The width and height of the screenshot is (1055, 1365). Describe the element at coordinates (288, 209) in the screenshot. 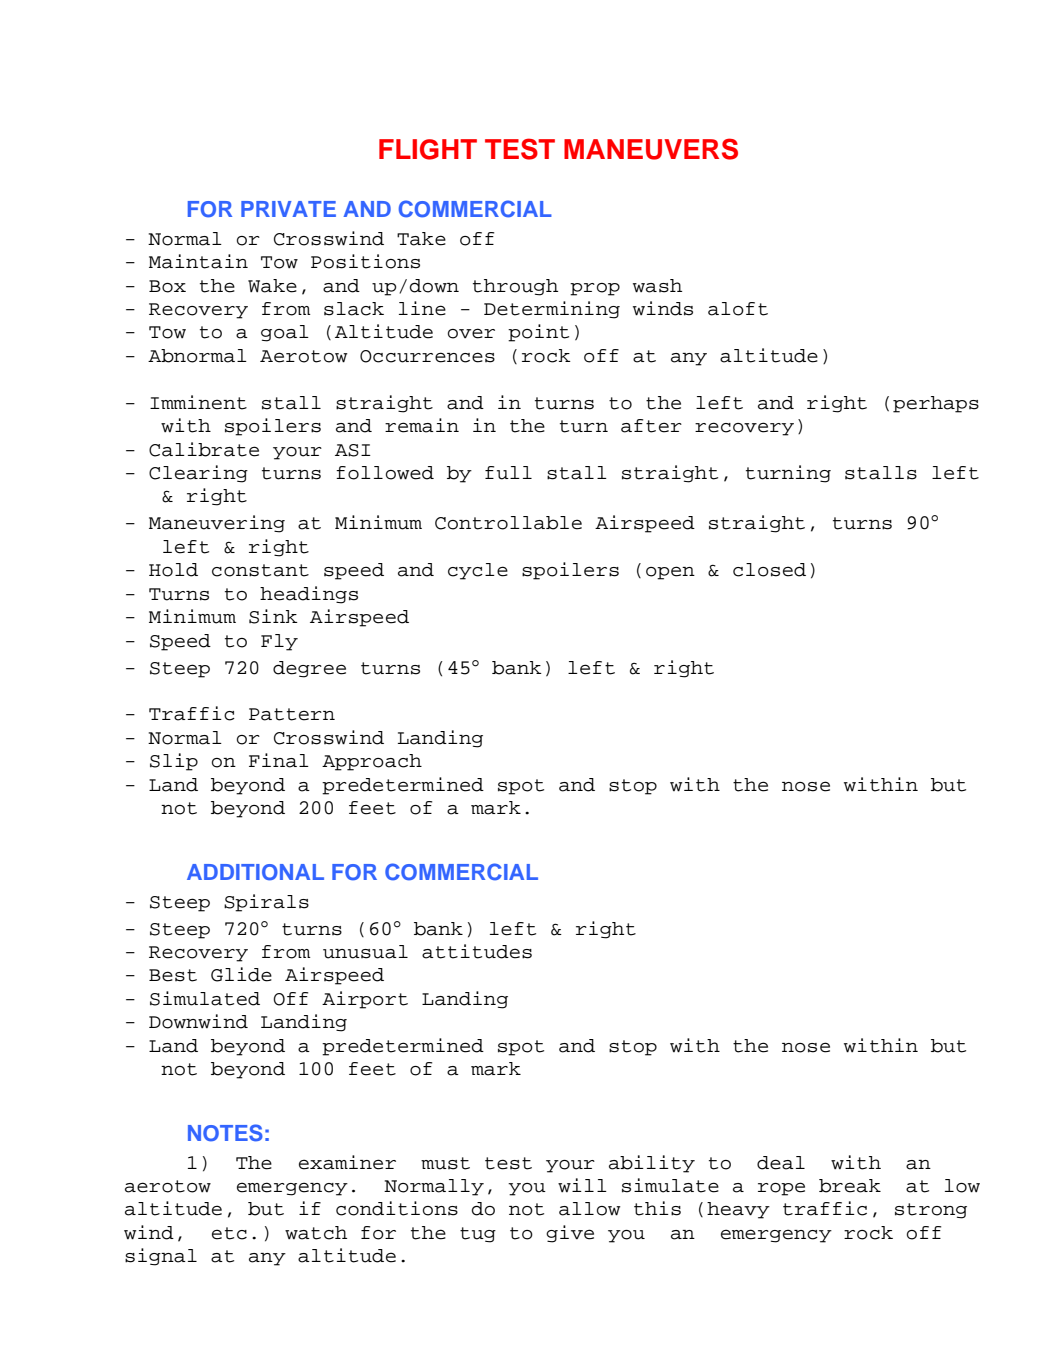

I see `PRIVATE` at that location.
